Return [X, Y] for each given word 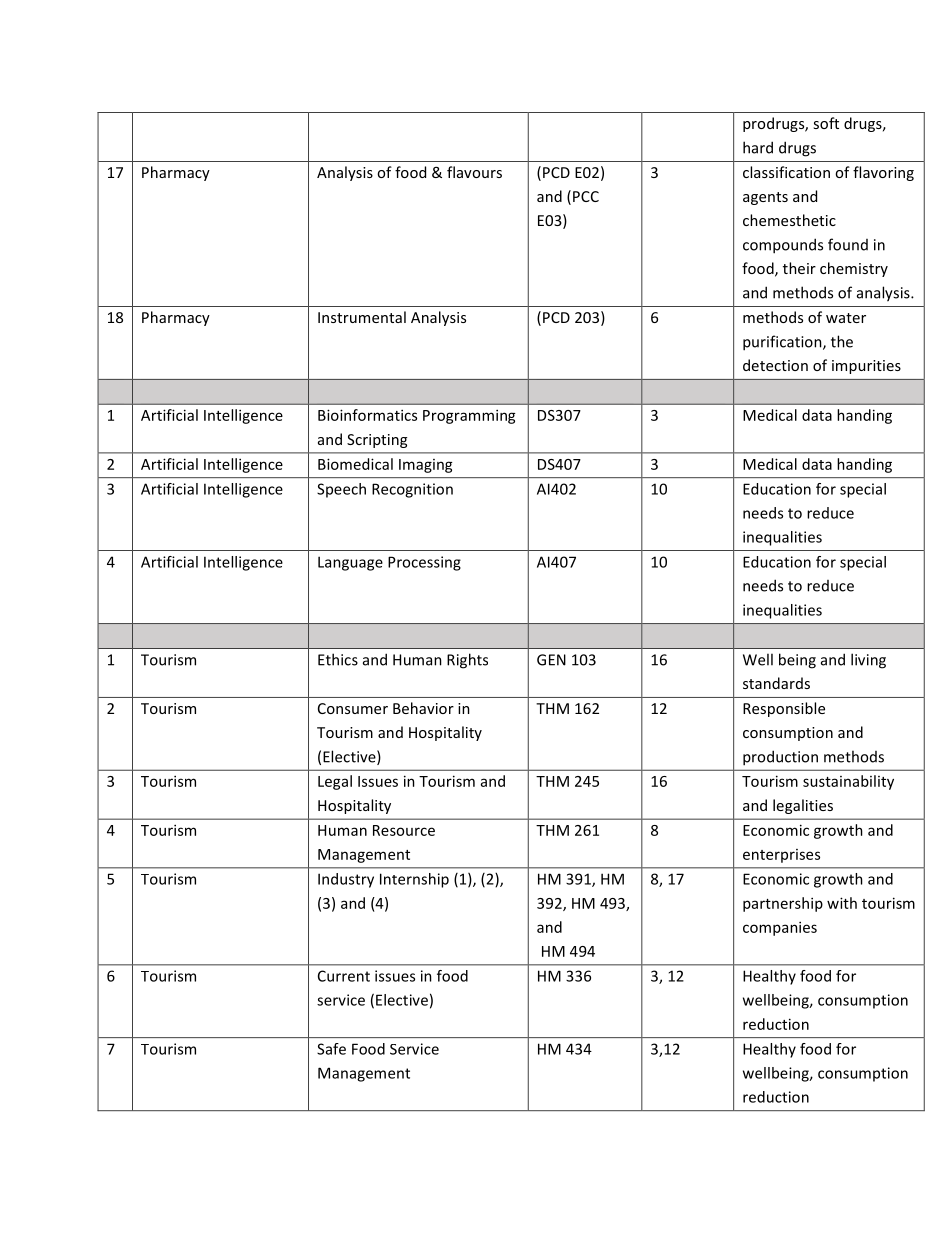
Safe [331, 1049]
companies [780, 928]
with [842, 903]
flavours [474, 172]
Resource [404, 830]
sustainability [848, 782]
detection [775, 365]
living [868, 661]
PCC [586, 196]
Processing [424, 563]
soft [826, 123]
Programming [469, 416]
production [780, 758]
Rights [467, 661]
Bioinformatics [367, 415]
